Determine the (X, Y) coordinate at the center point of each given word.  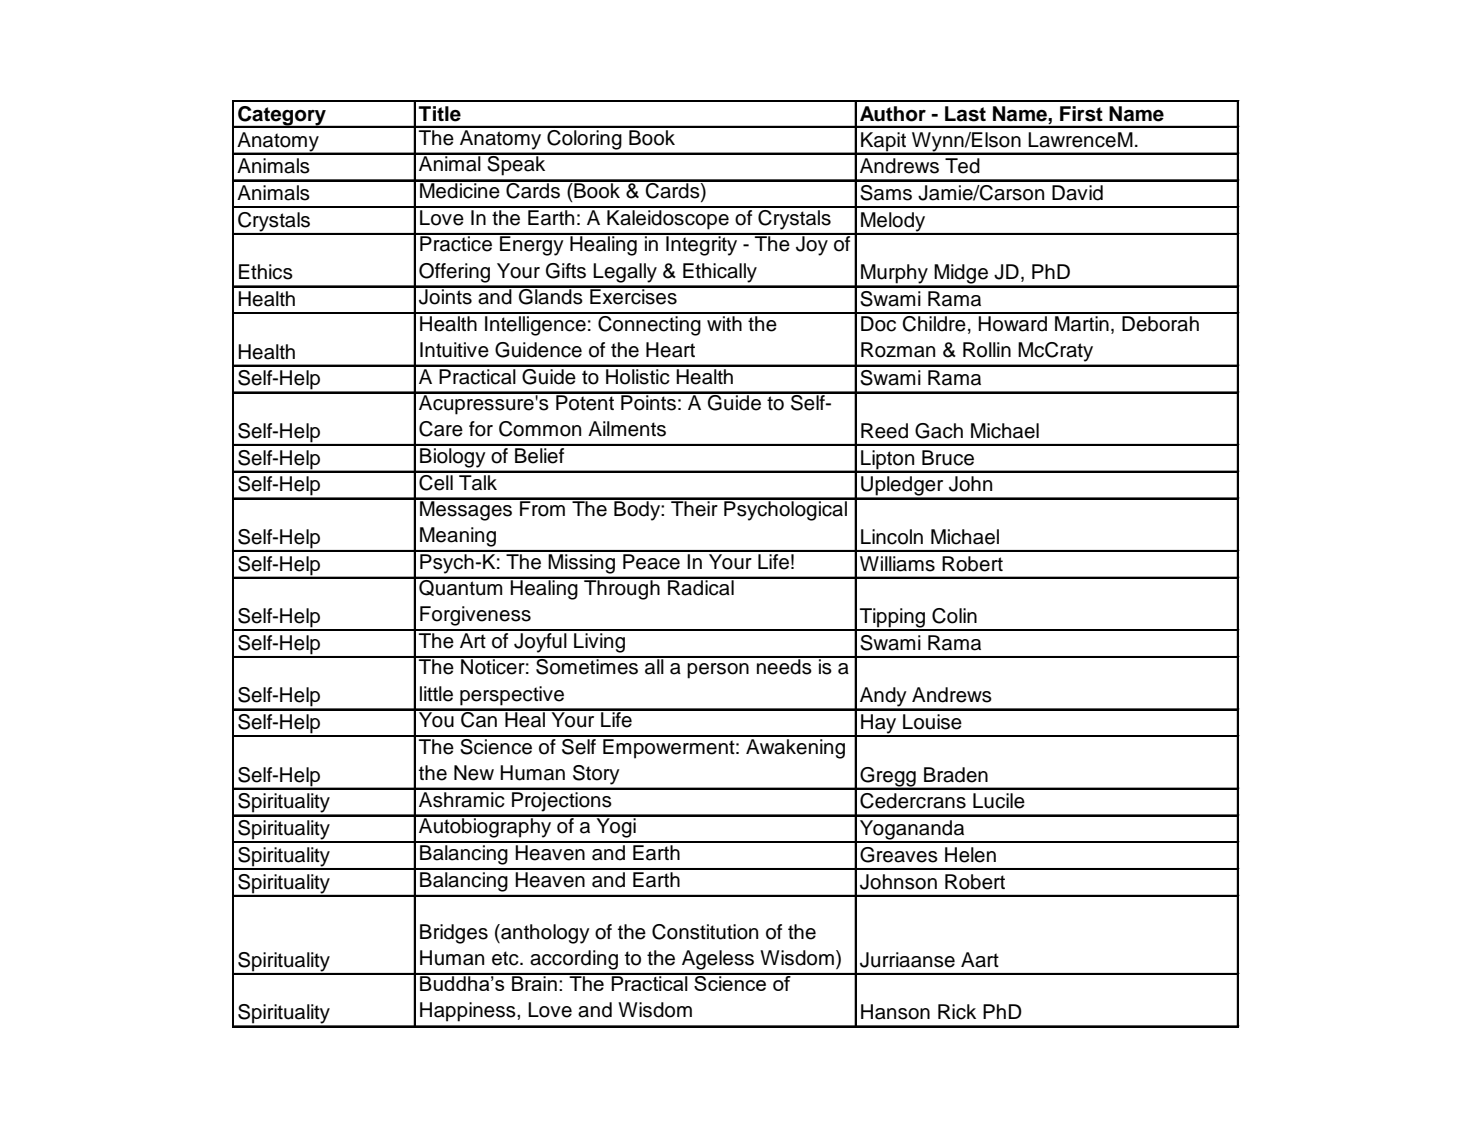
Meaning (458, 537)
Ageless (718, 960)
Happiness (469, 1012)
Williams (897, 564)
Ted (962, 166)
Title (440, 114)
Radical (701, 586)
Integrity (702, 245)
